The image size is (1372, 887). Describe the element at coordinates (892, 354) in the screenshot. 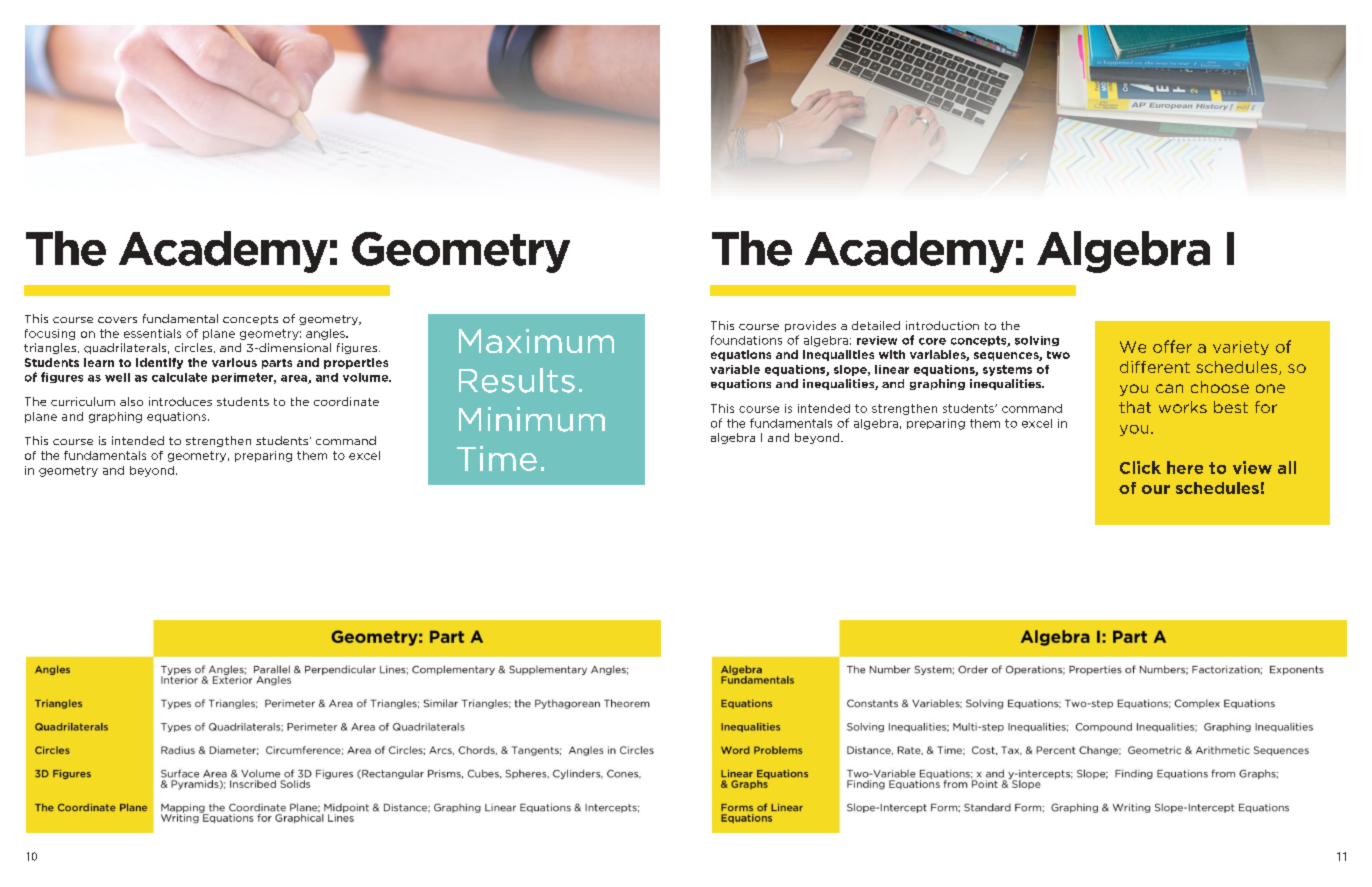

I see `with` at that location.
